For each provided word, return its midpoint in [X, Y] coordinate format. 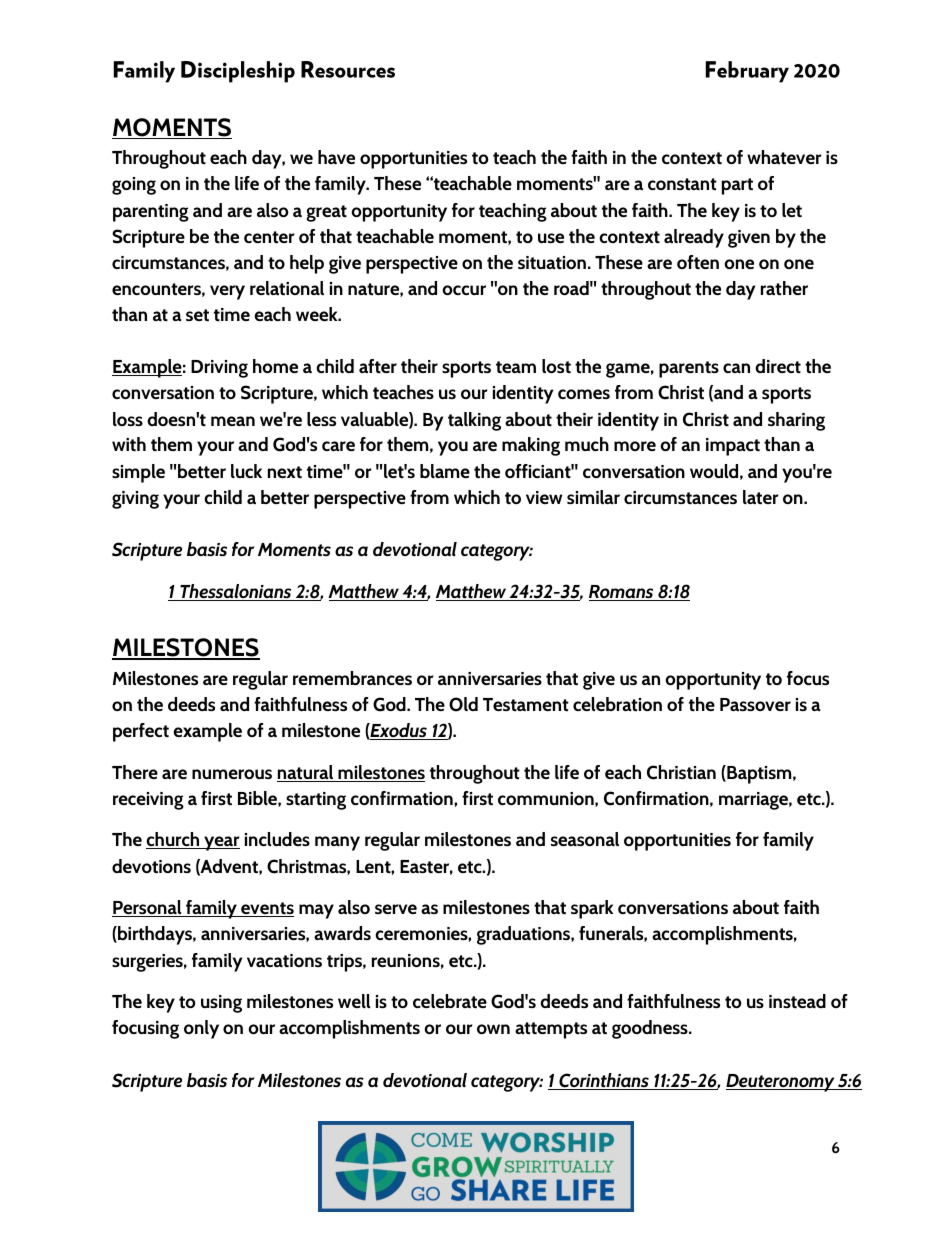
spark [592, 909]
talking [474, 421]
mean [233, 421]
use [551, 238]
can [736, 368]
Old [463, 704]
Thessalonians [236, 592]
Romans [622, 593]
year [221, 843]
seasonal [585, 839]
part [737, 186]
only [201, 1029]
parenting [151, 213]
